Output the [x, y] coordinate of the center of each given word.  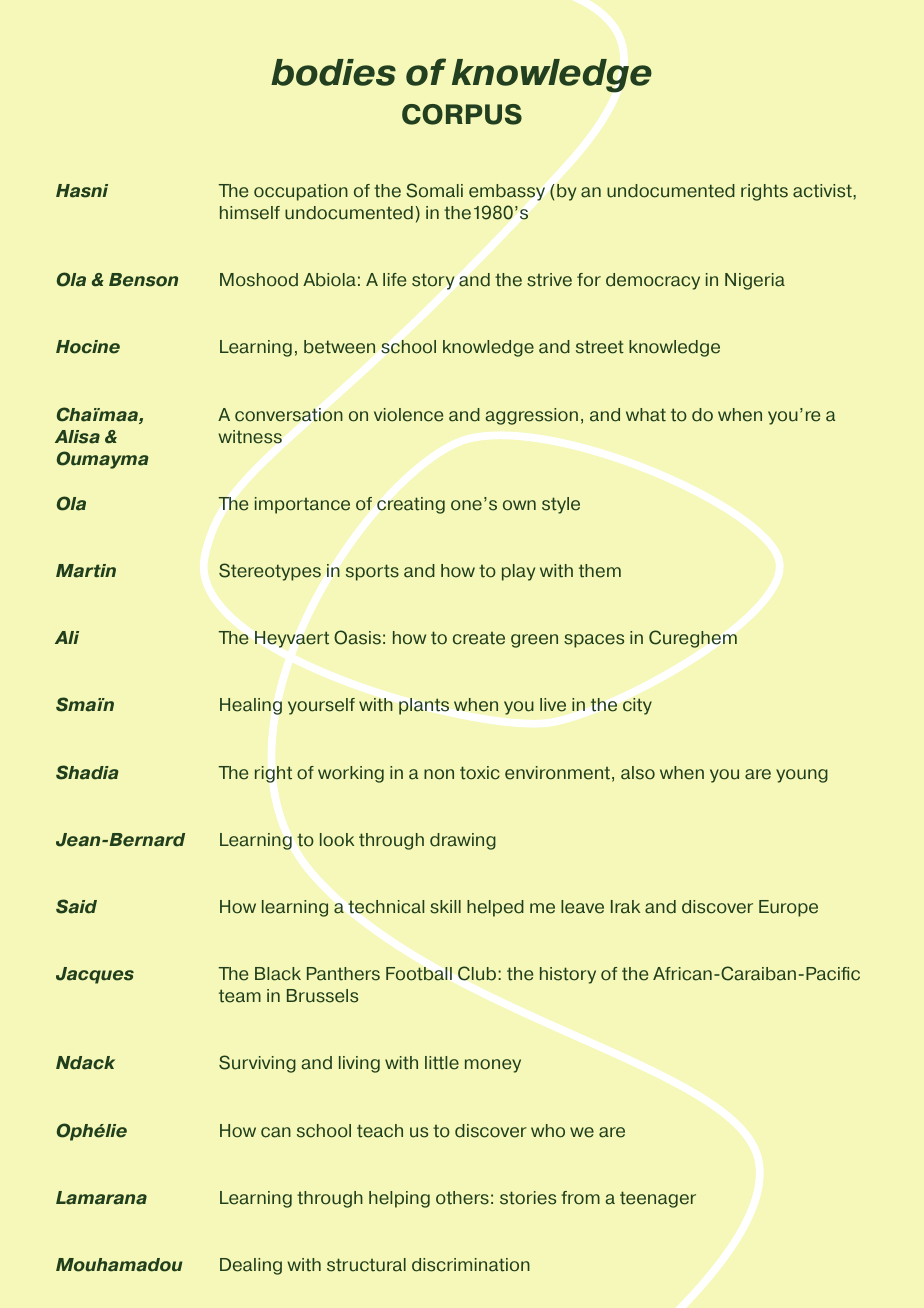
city [637, 706]
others [462, 1198]
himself [250, 213]
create [479, 638]
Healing [251, 706]
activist [823, 191]
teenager [658, 1199]
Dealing [251, 1266]
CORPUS [462, 114]
